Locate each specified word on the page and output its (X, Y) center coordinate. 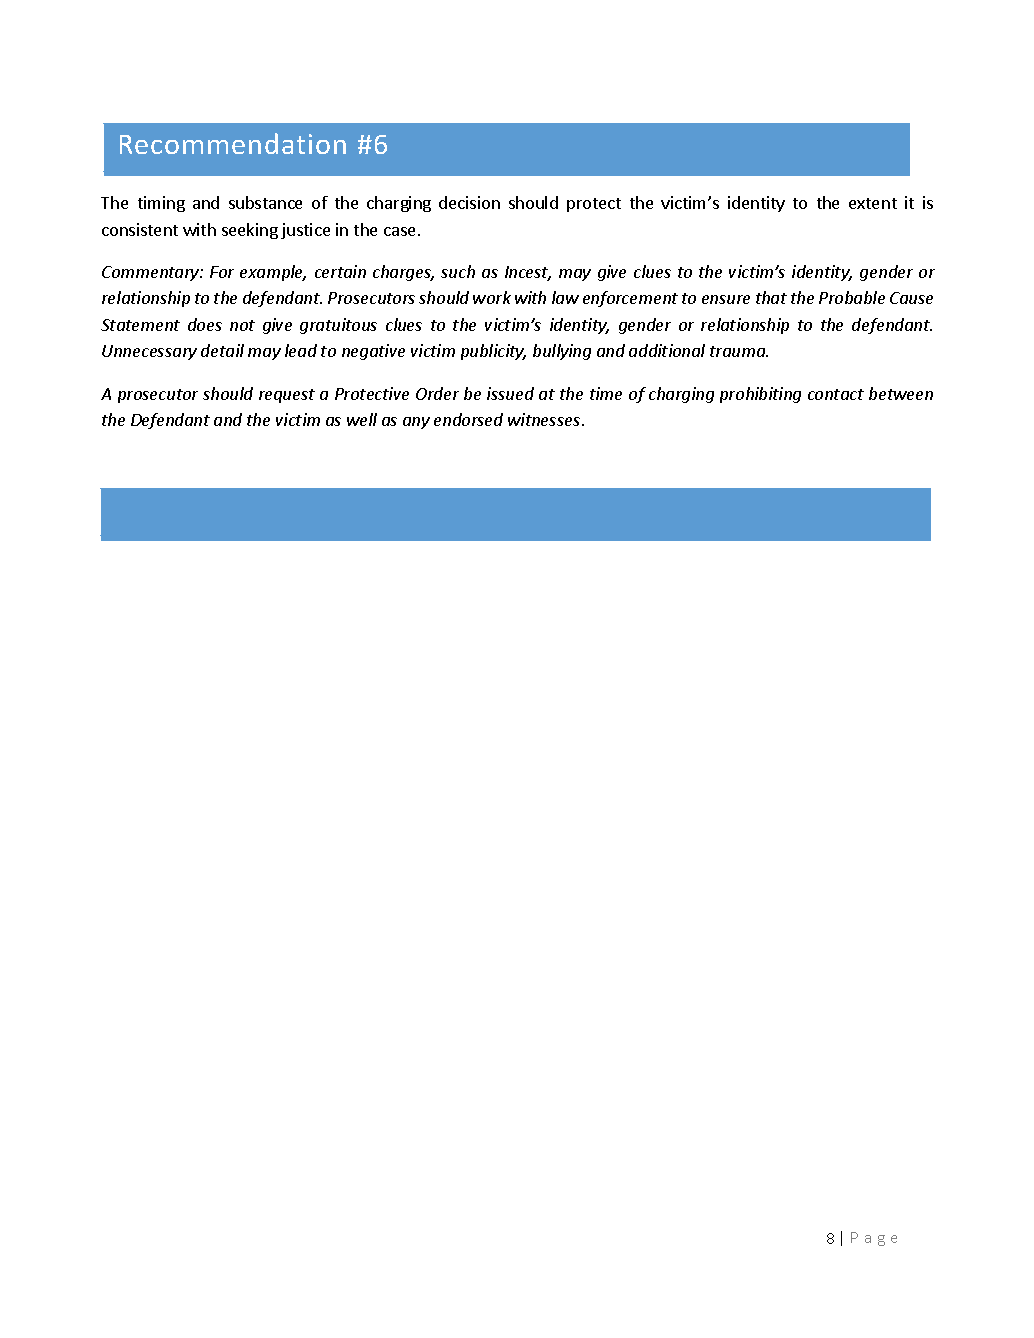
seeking (250, 231)
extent (873, 203)
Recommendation (233, 143)
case (399, 231)
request (287, 396)
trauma (739, 351)
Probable (852, 297)
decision (469, 202)
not (242, 325)
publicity (493, 352)
